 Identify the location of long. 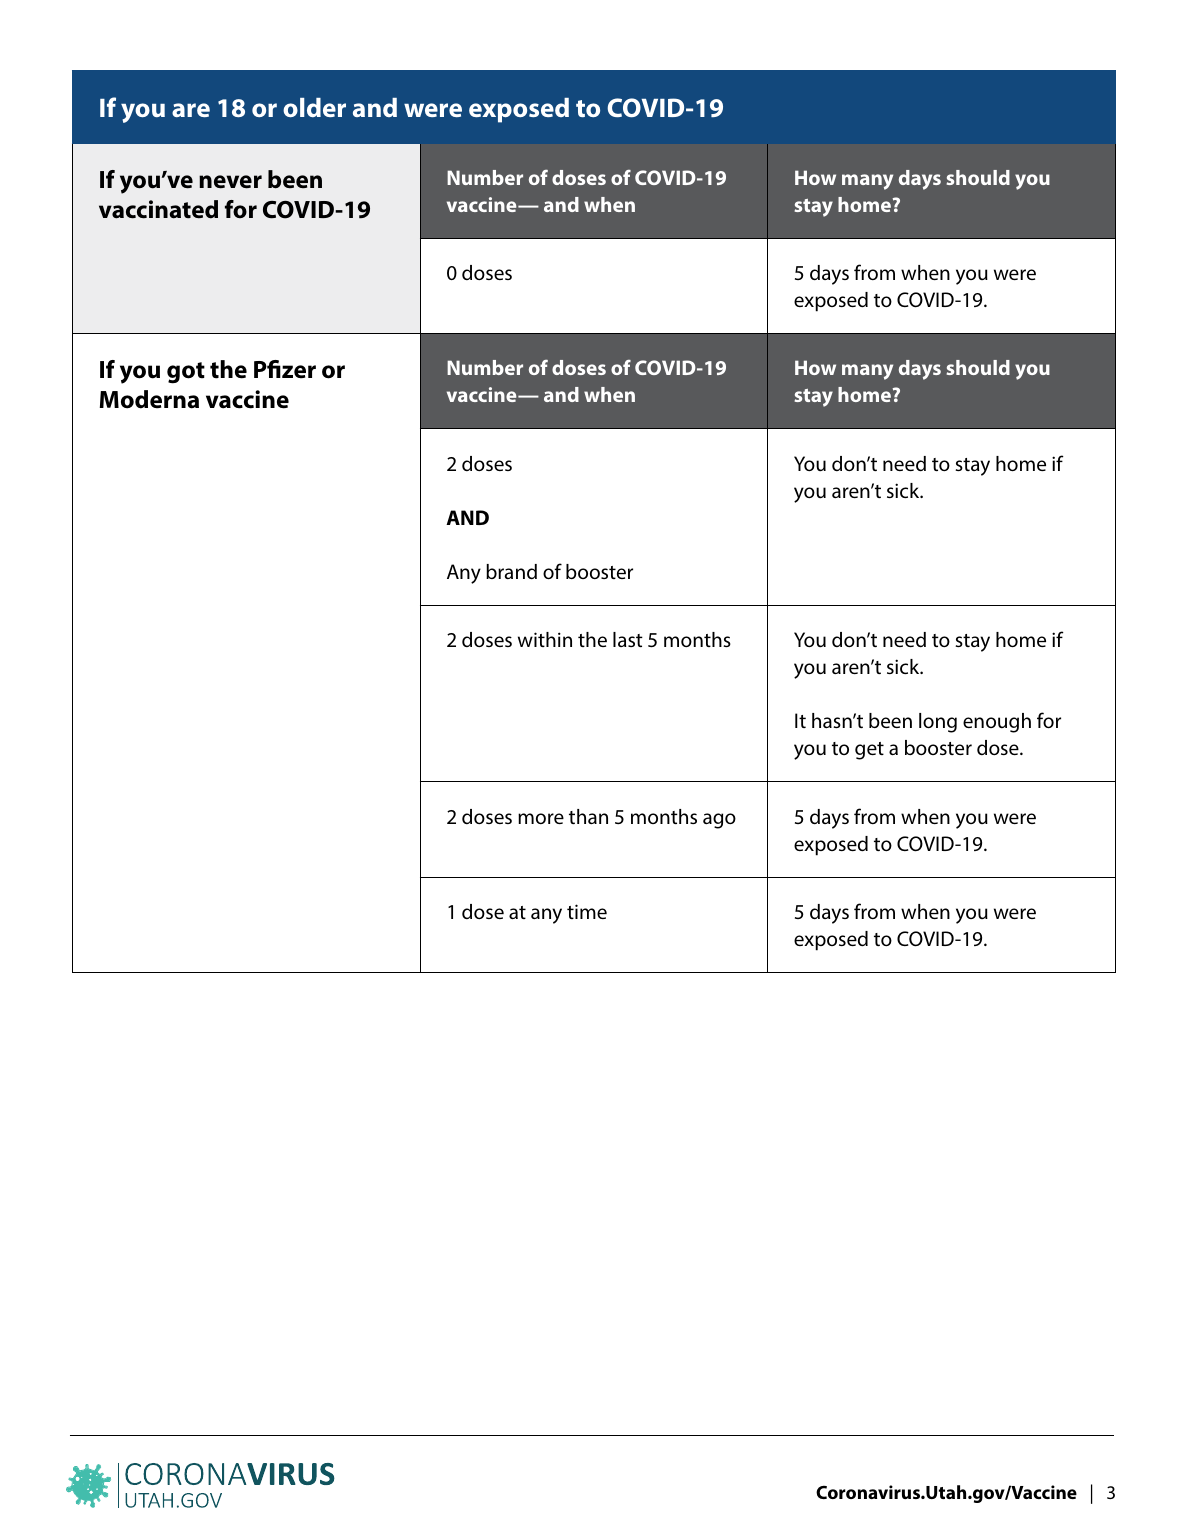
(938, 723).
